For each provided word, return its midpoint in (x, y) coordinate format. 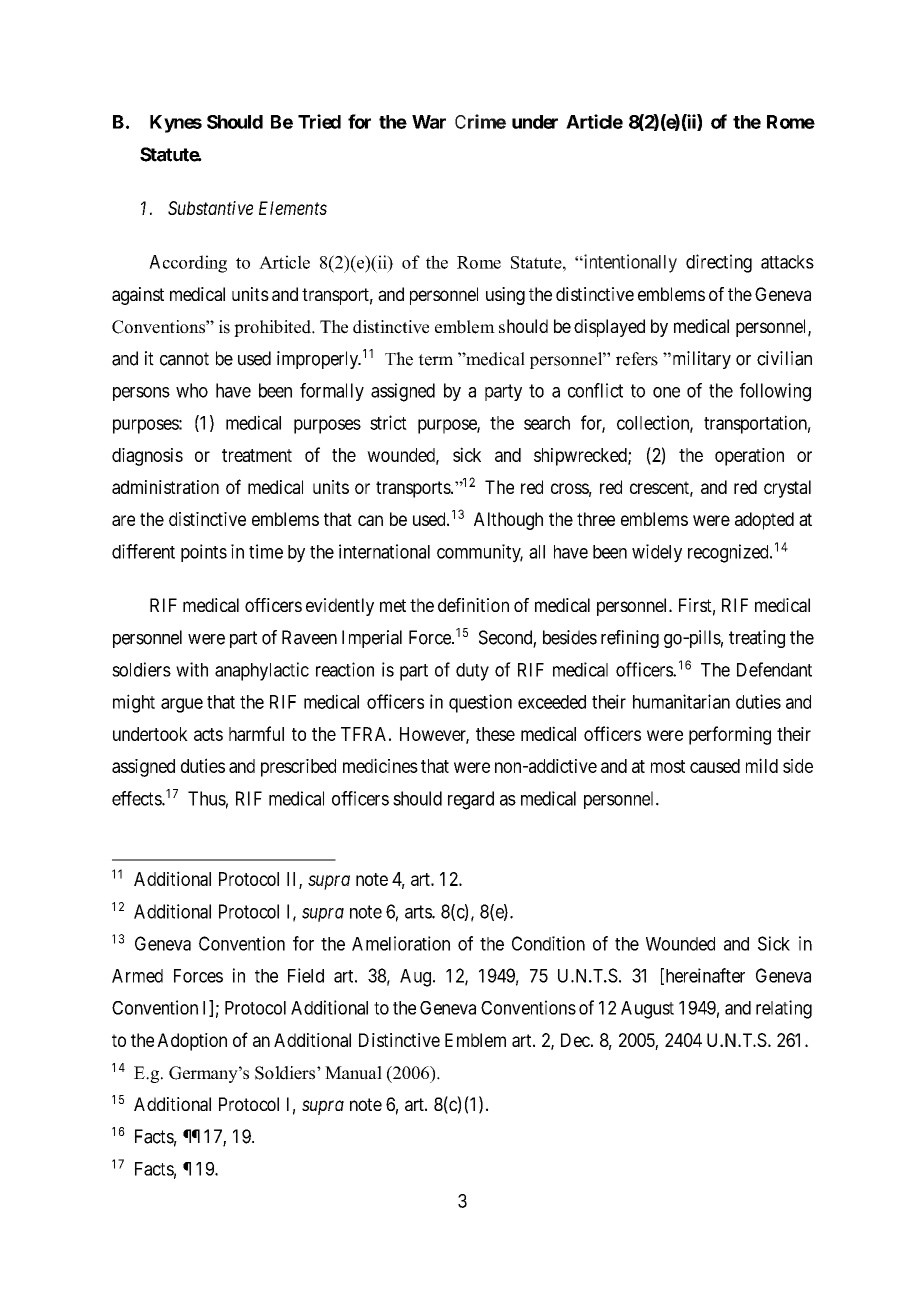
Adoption (192, 1042)
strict (388, 422)
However (434, 735)
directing (719, 263)
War (429, 122)
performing (730, 735)
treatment (257, 455)
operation (749, 457)
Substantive (210, 208)
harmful (256, 733)
